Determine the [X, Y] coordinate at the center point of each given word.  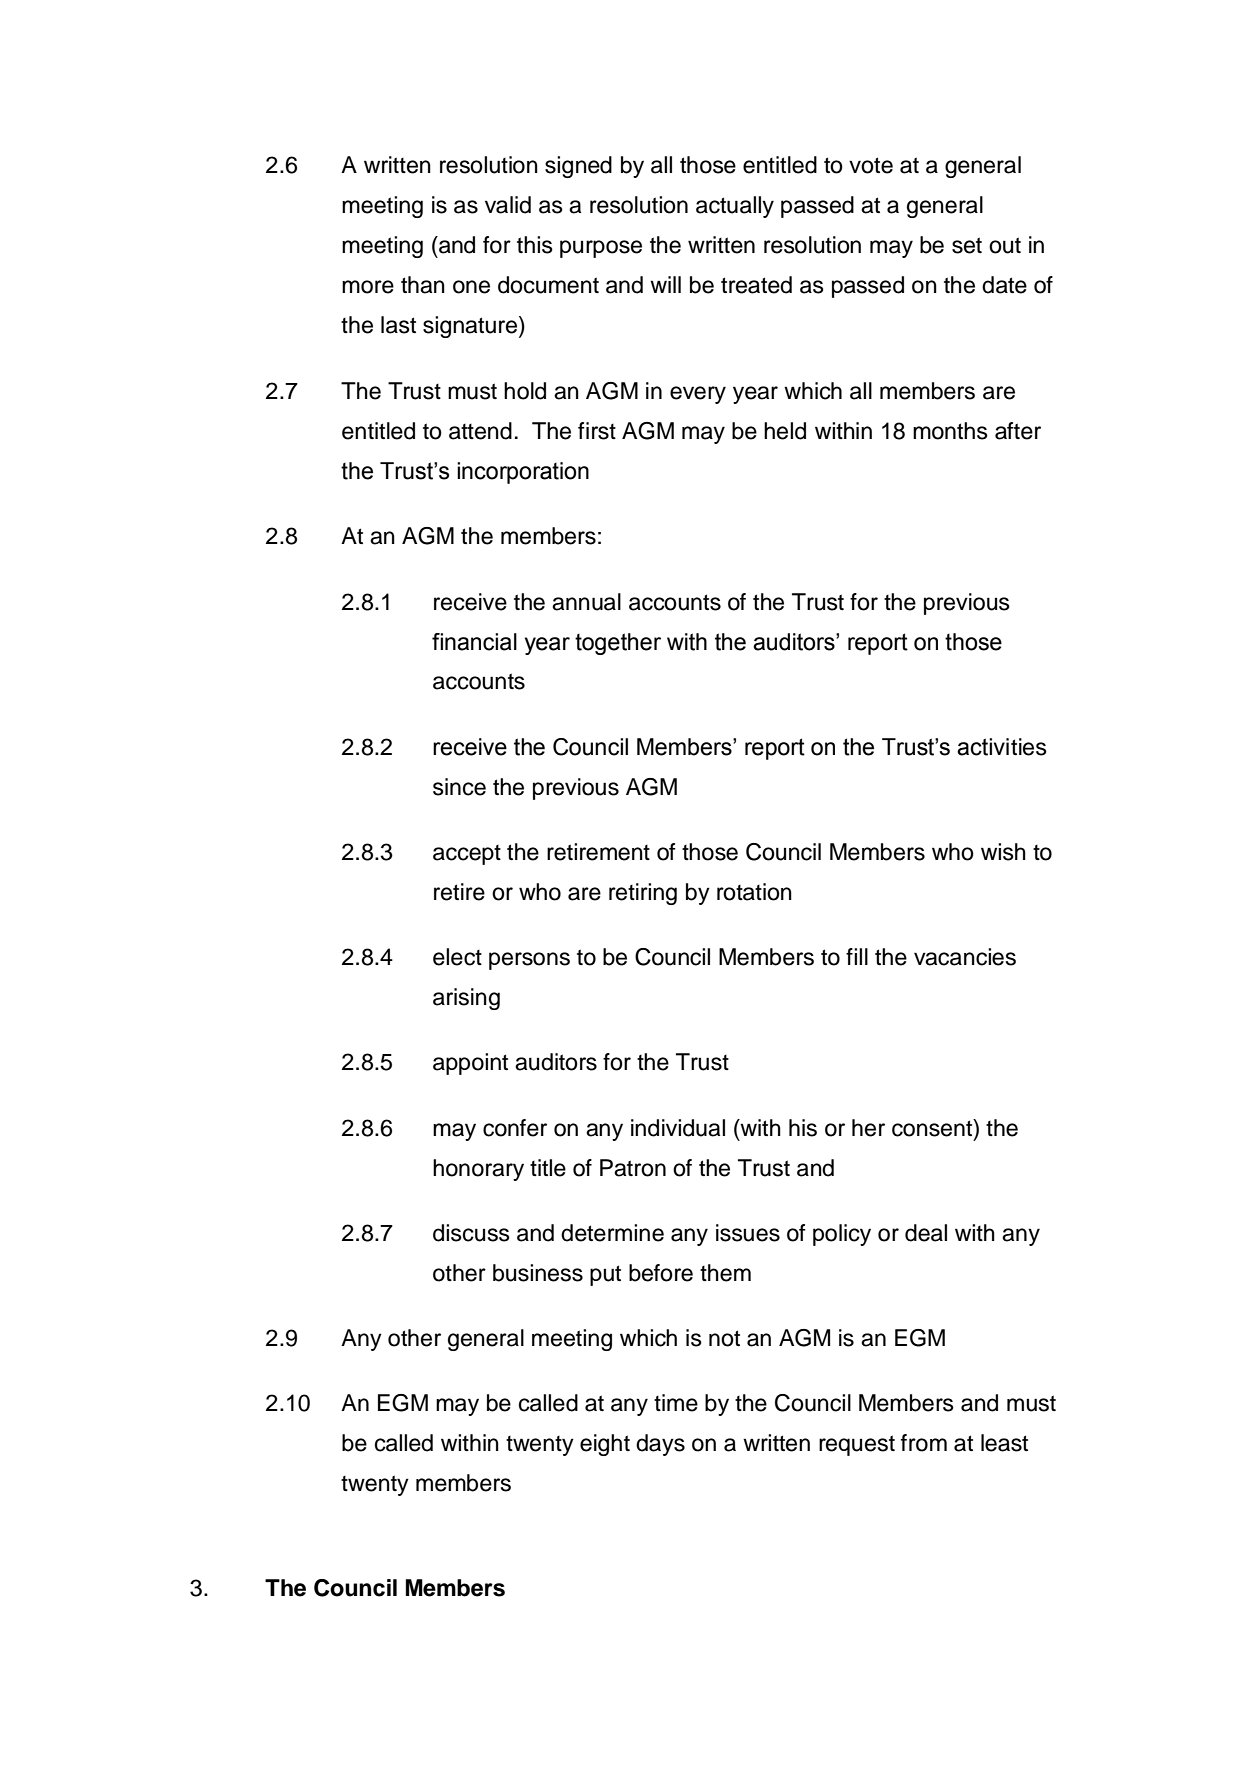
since [459, 787]
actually [735, 207]
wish [1003, 852]
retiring [643, 894]
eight [605, 1445]
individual [678, 1128]
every [698, 395]
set [967, 245]
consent [933, 1128]
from [924, 1443]
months [950, 431]
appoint [470, 1064]
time [676, 1403]
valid [508, 205]
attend [480, 431]
